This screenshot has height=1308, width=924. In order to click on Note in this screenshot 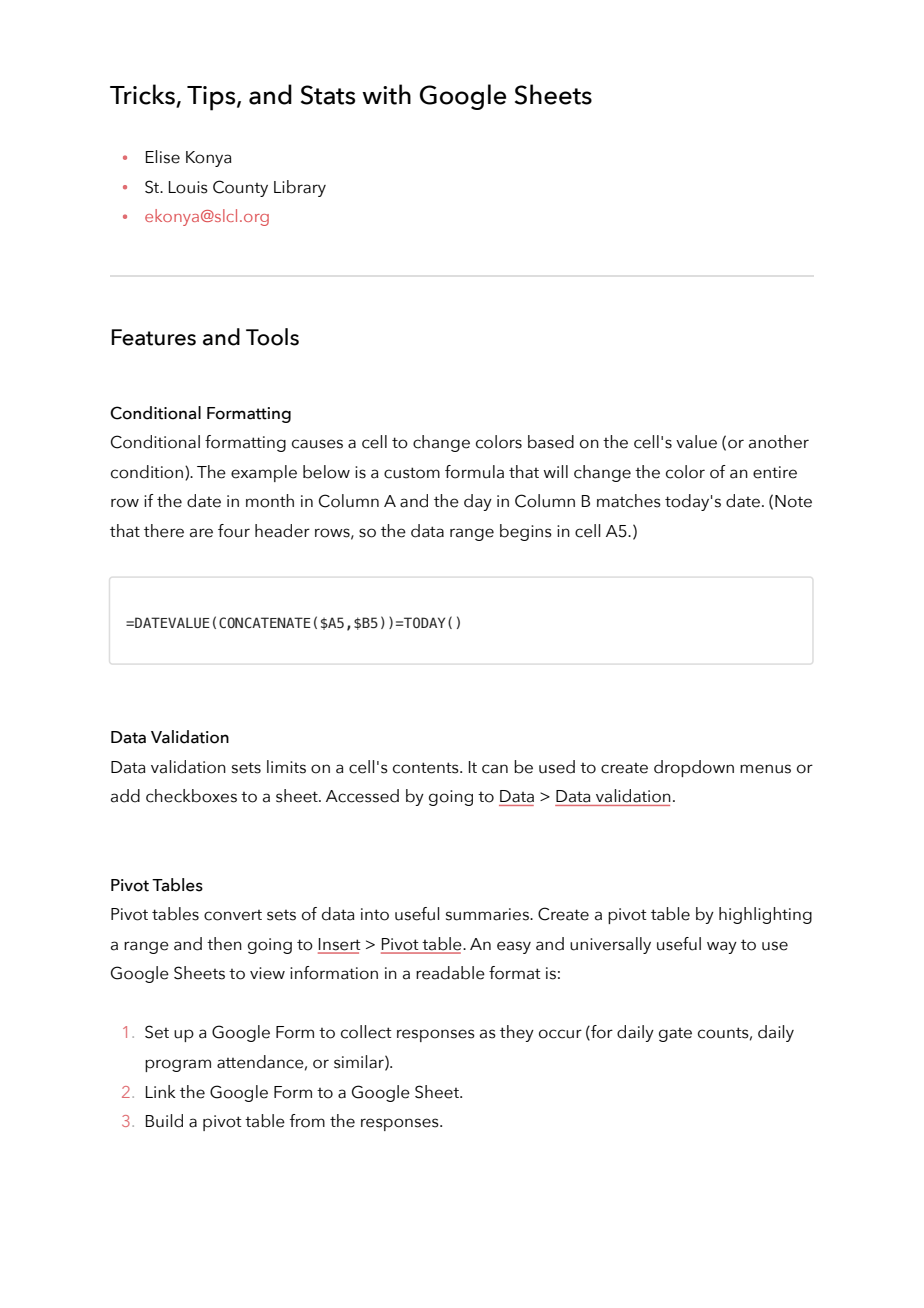, I will do `click(793, 501)`.
